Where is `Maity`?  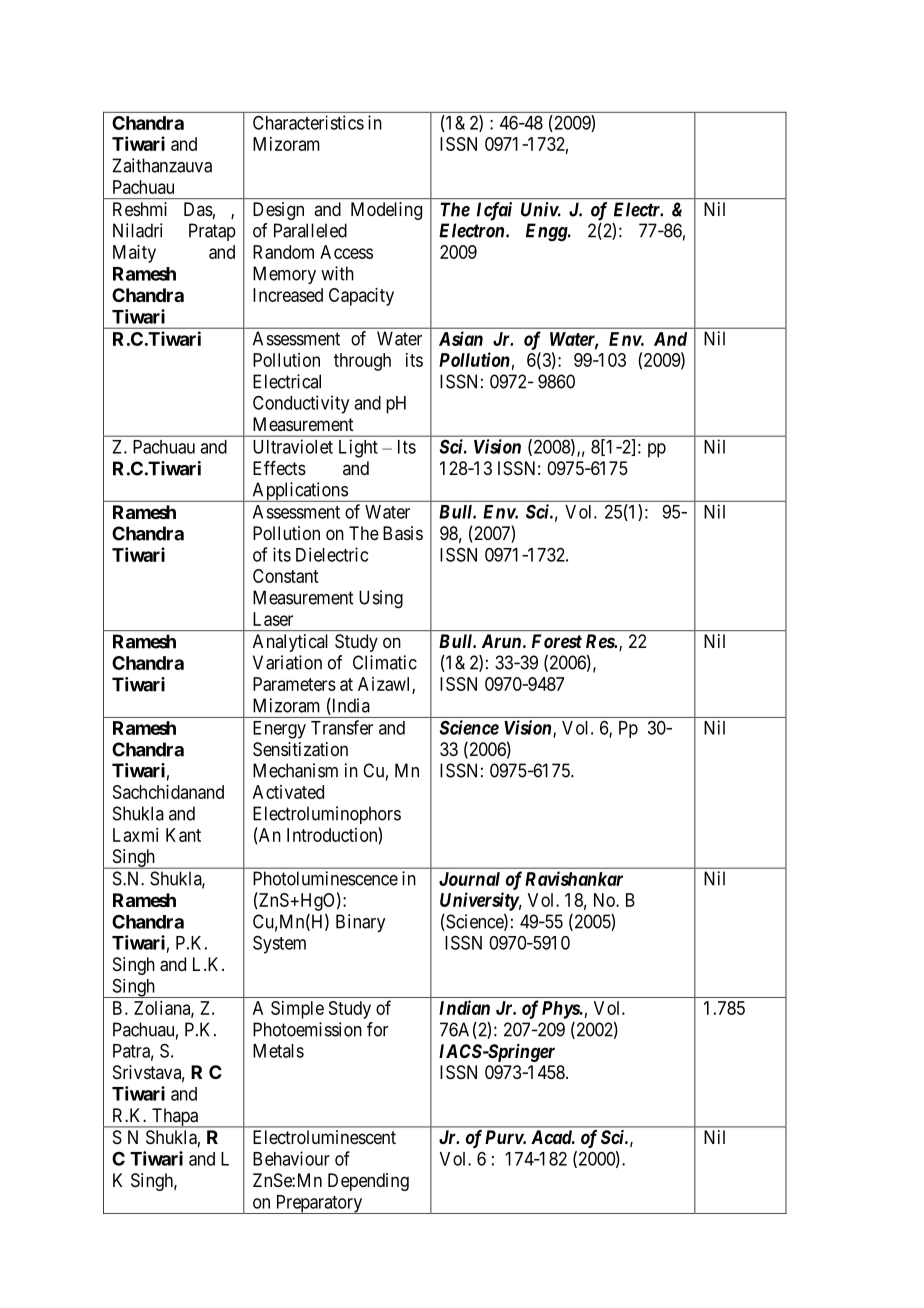 Maity is located at coordinates (134, 254).
